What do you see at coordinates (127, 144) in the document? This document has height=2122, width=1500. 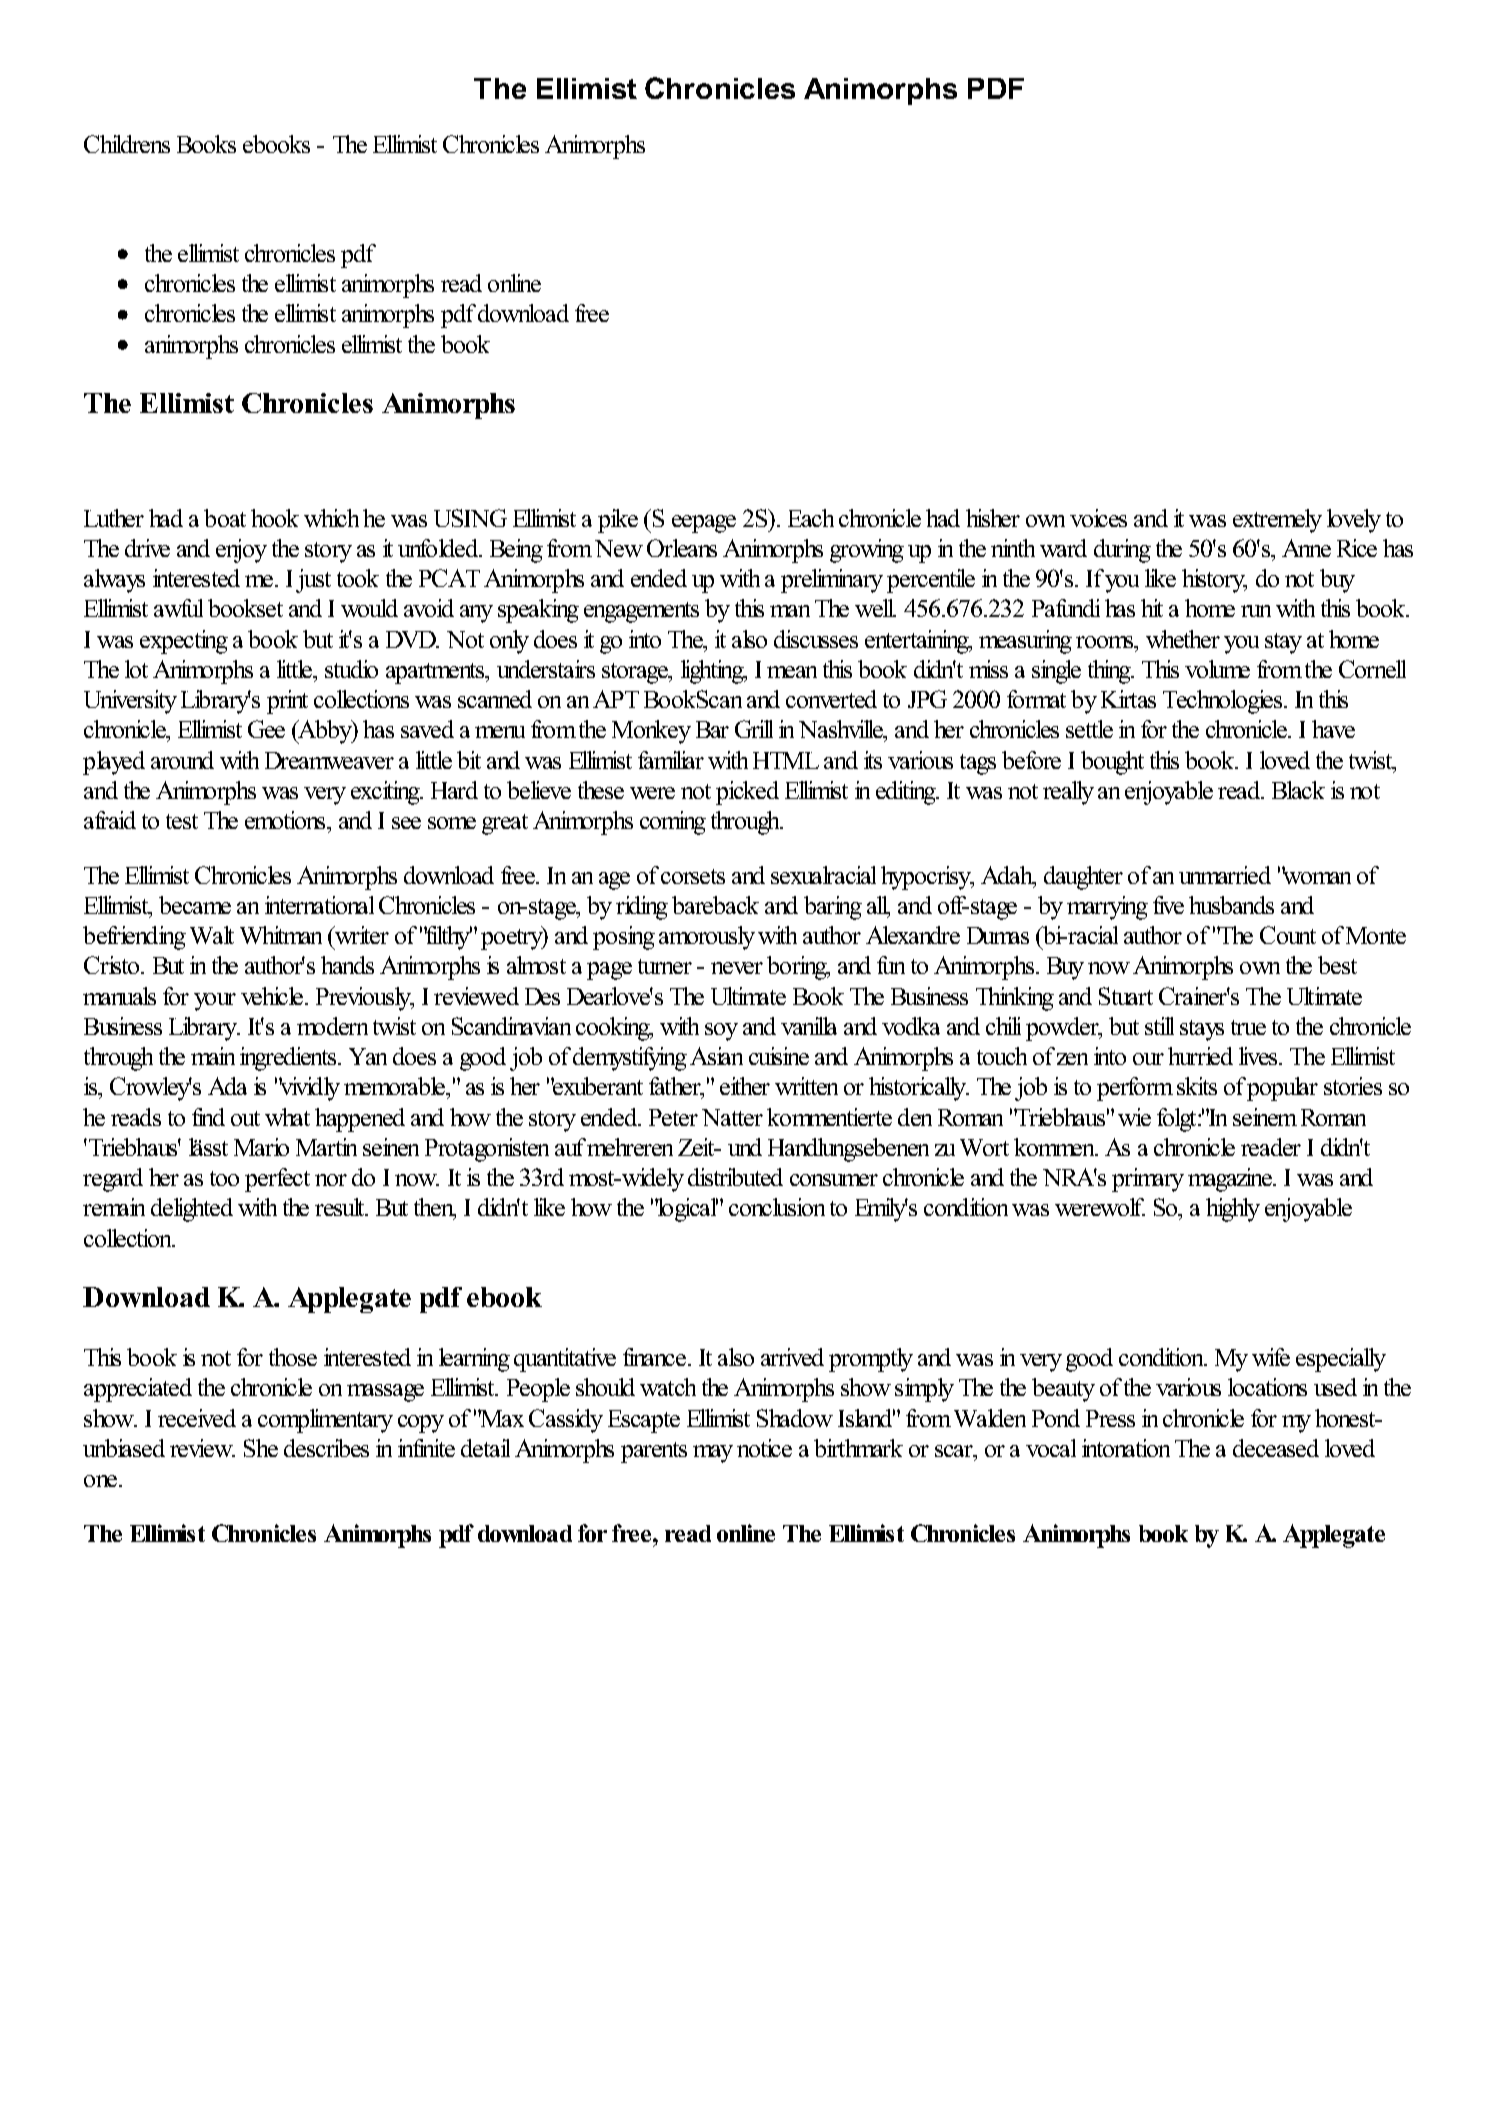 I see `Childrens` at bounding box center [127, 144].
